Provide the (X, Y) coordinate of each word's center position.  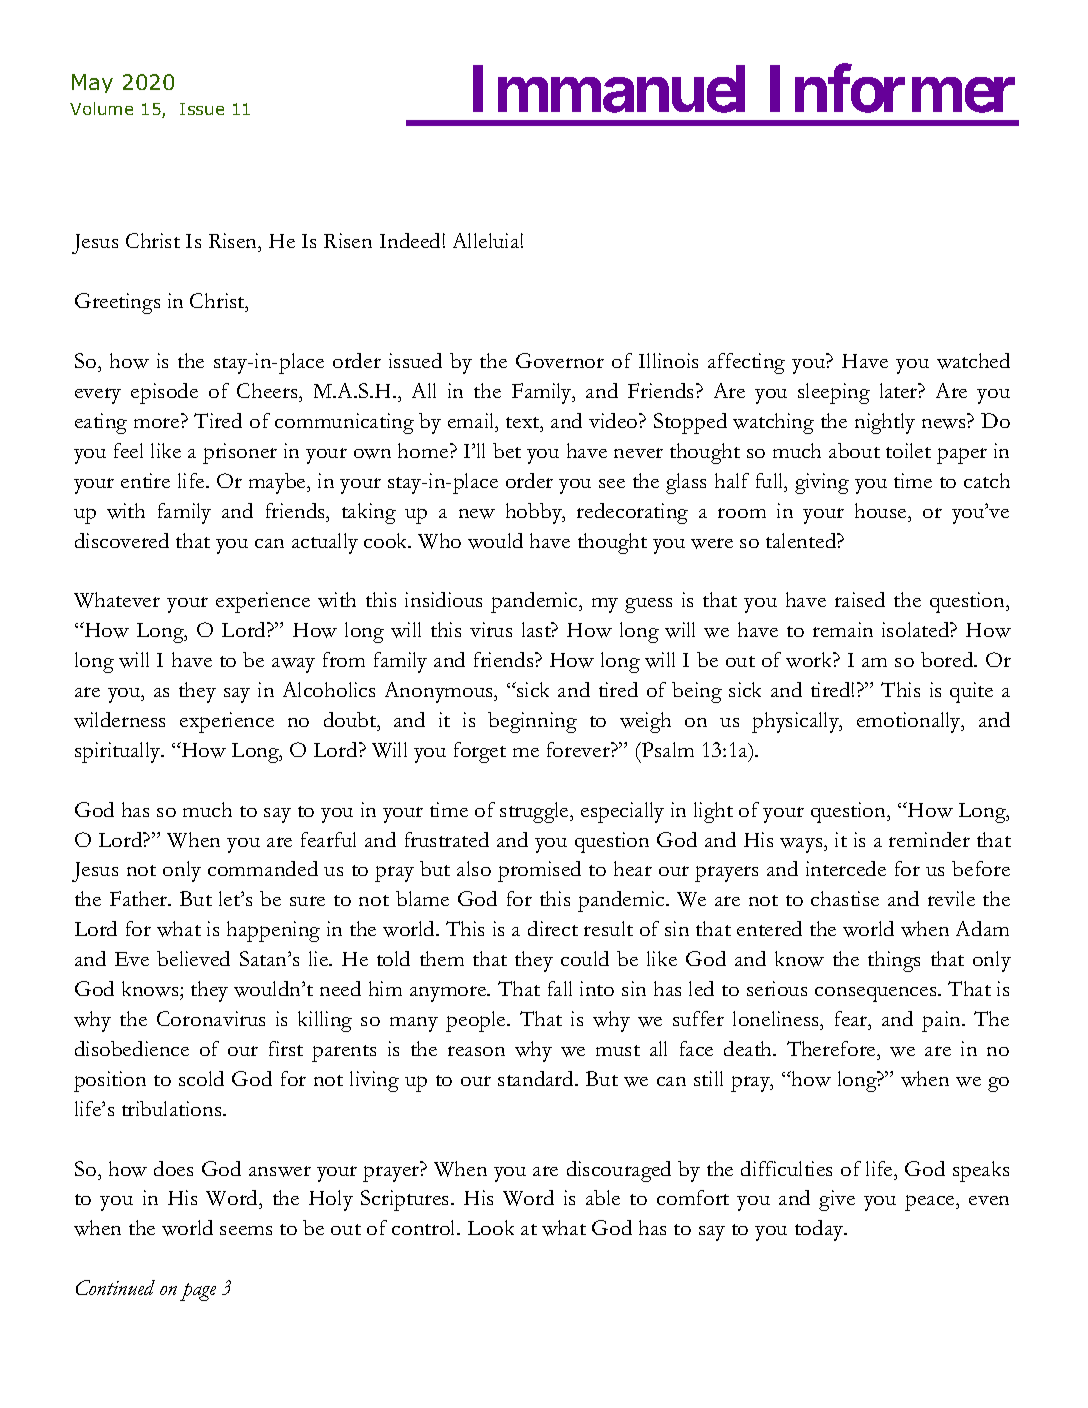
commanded (263, 868)
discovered (122, 540)
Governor (560, 360)
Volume (101, 108)
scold (201, 1078)
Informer (892, 89)
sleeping (834, 393)
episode (164, 393)
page (198, 1292)
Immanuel (609, 90)
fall (560, 988)
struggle (535, 812)
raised (860, 599)
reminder (929, 839)
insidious (443, 599)
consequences (877, 994)
